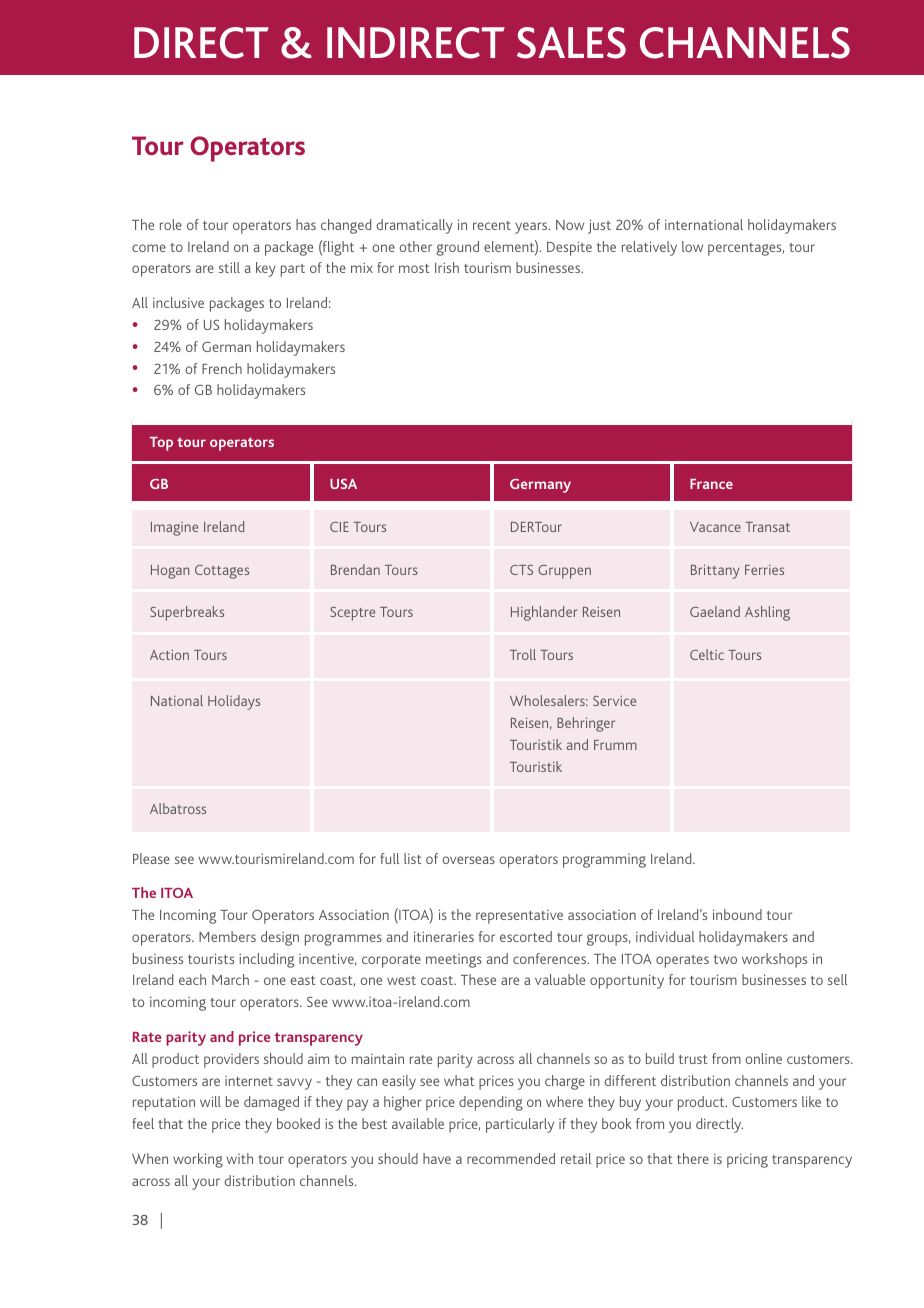  I want to click on Irish, so click(447, 267).
